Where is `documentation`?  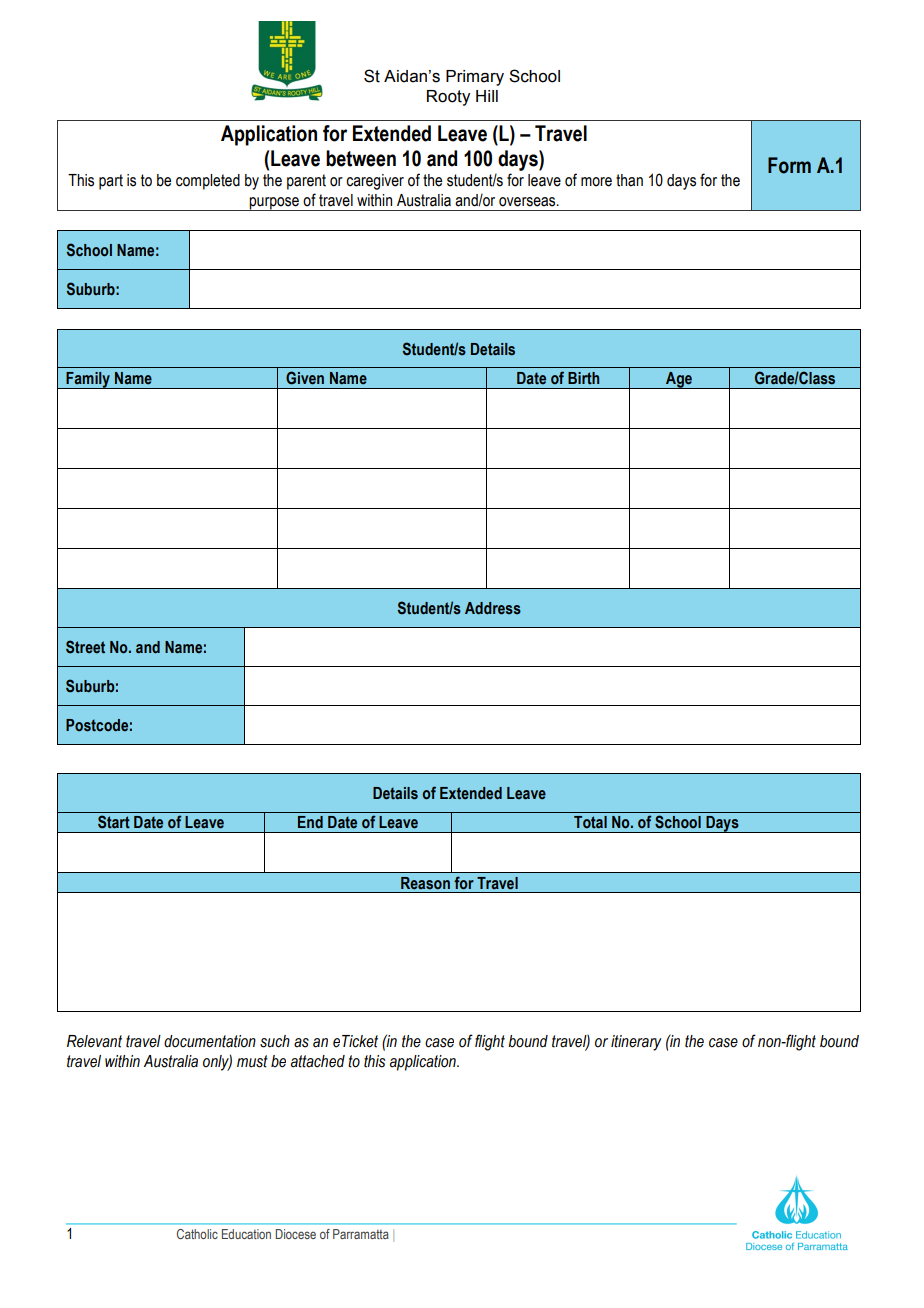
documentation is located at coordinates (210, 1041).
